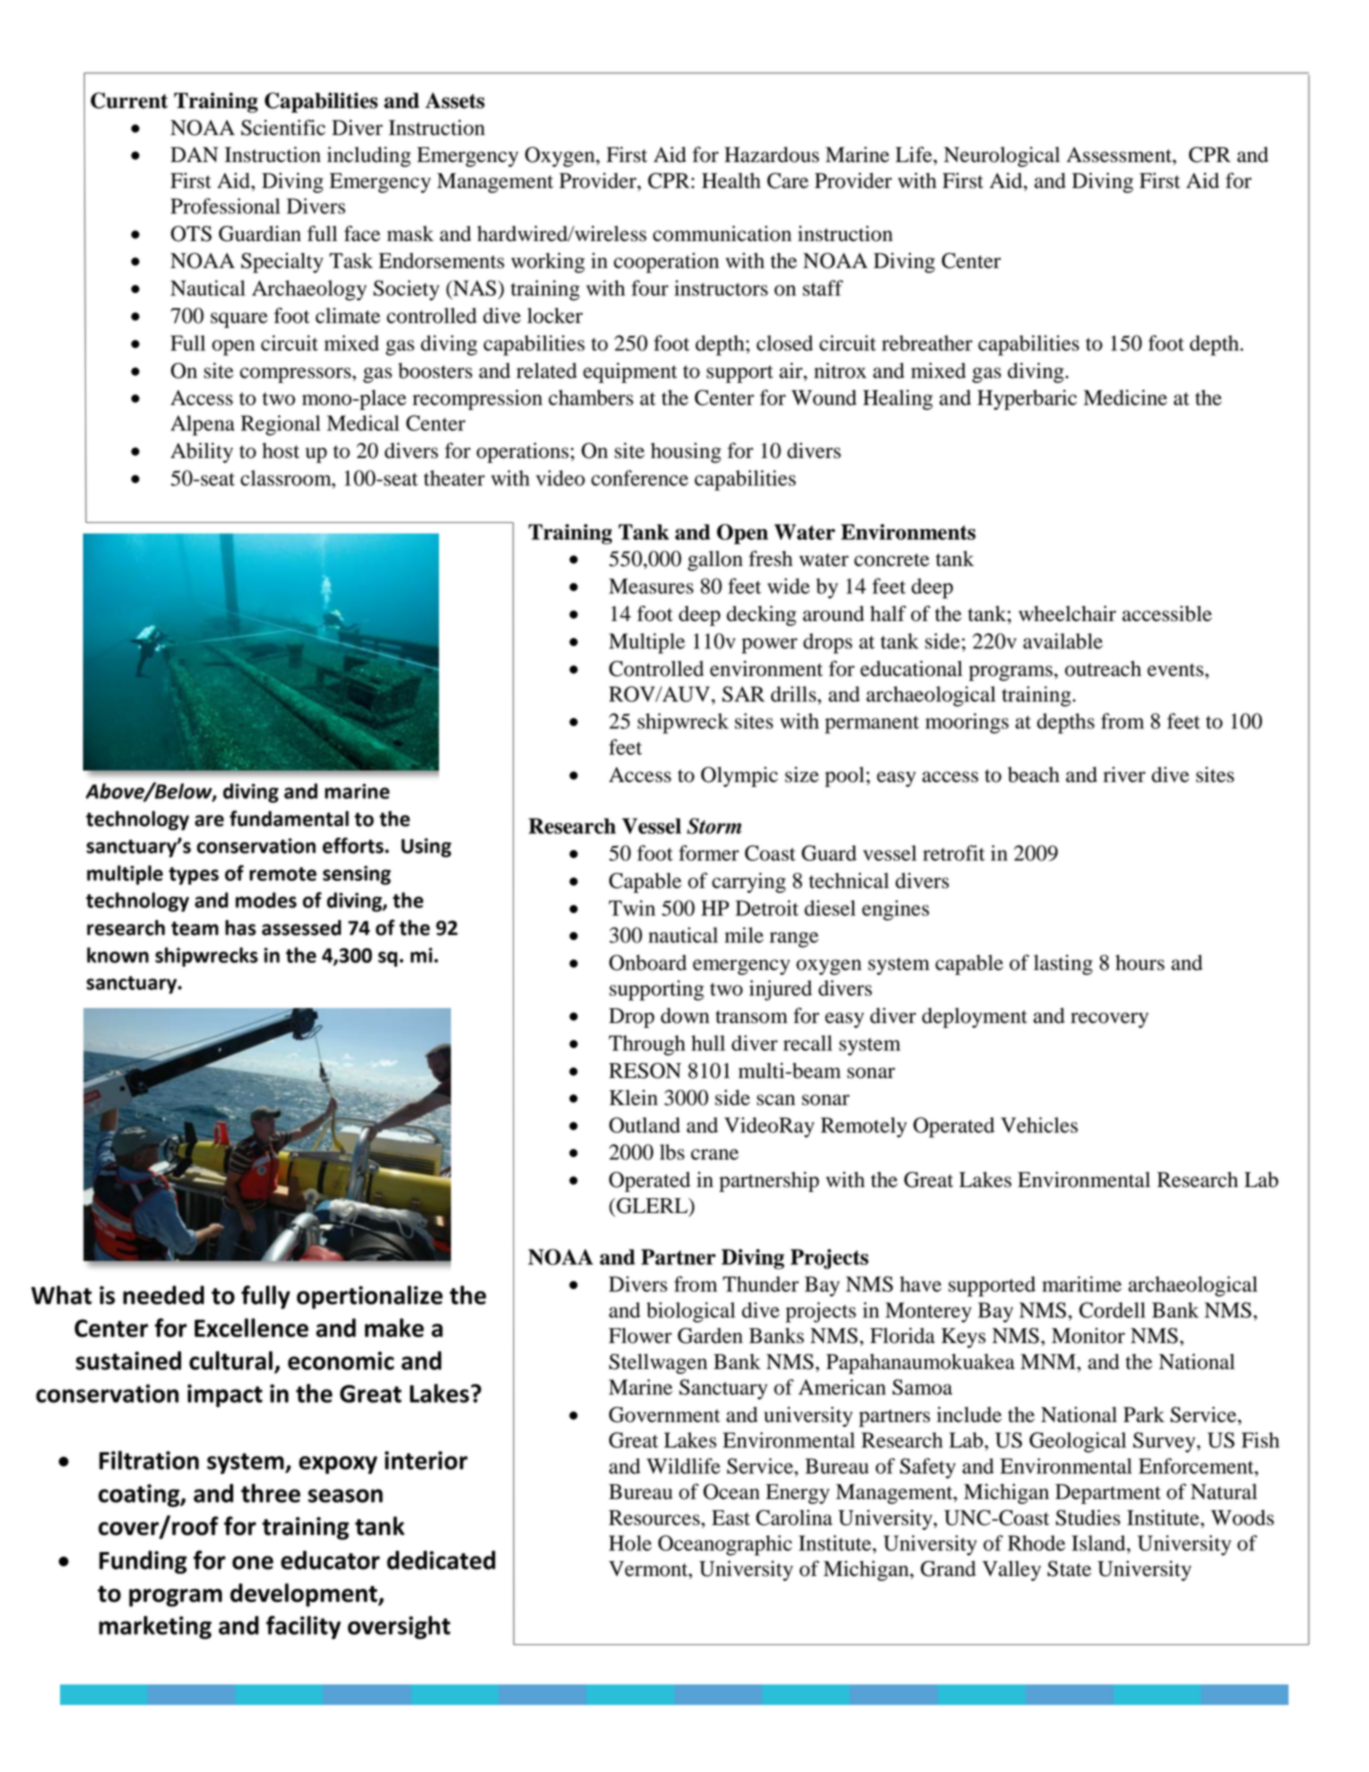  Describe the element at coordinates (1124, 775) in the screenshot. I see `river` at that location.
